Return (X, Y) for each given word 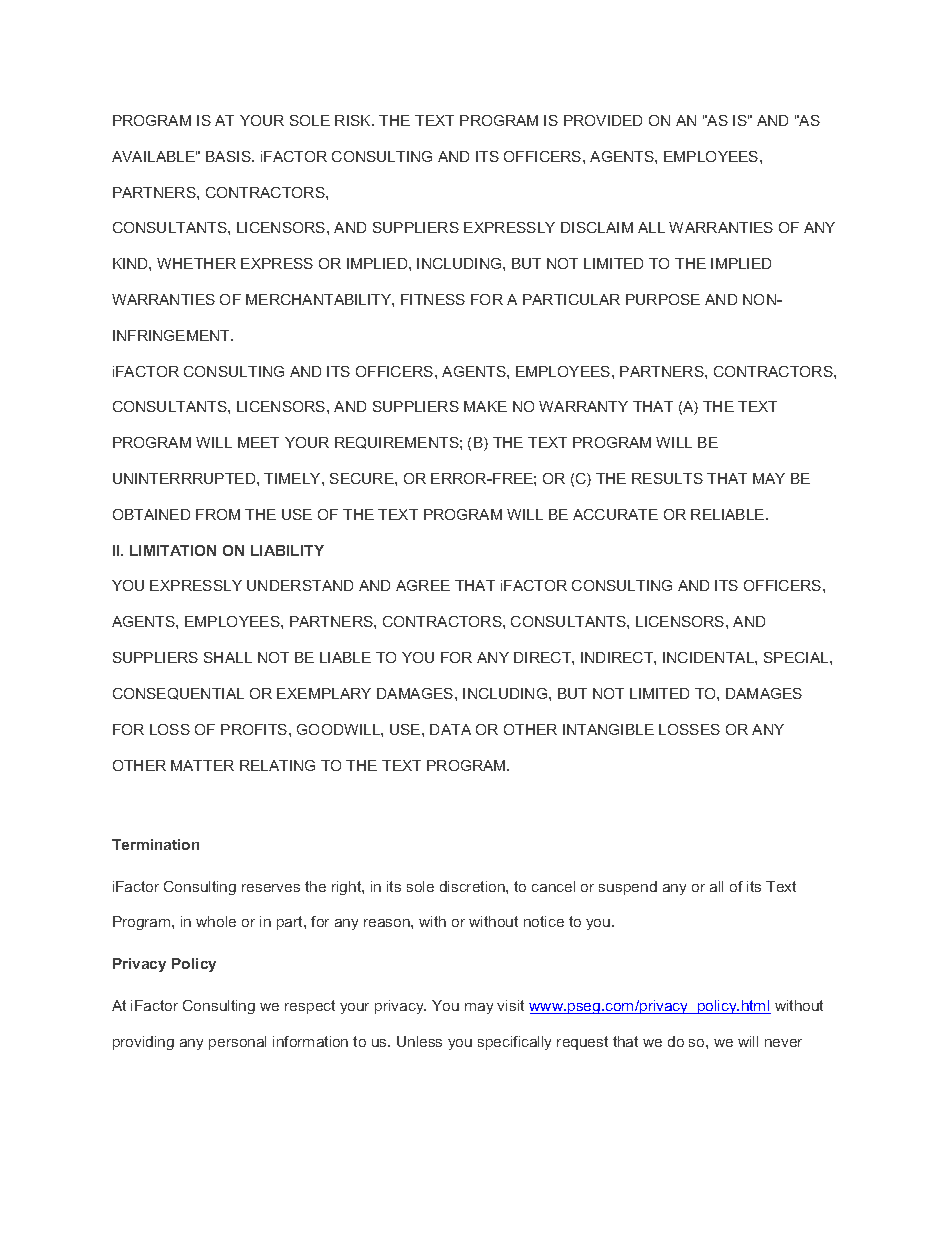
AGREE (423, 585)
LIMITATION (173, 550)
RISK (354, 120)
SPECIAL (797, 657)
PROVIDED (603, 120)
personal (237, 1043)
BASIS (229, 156)
